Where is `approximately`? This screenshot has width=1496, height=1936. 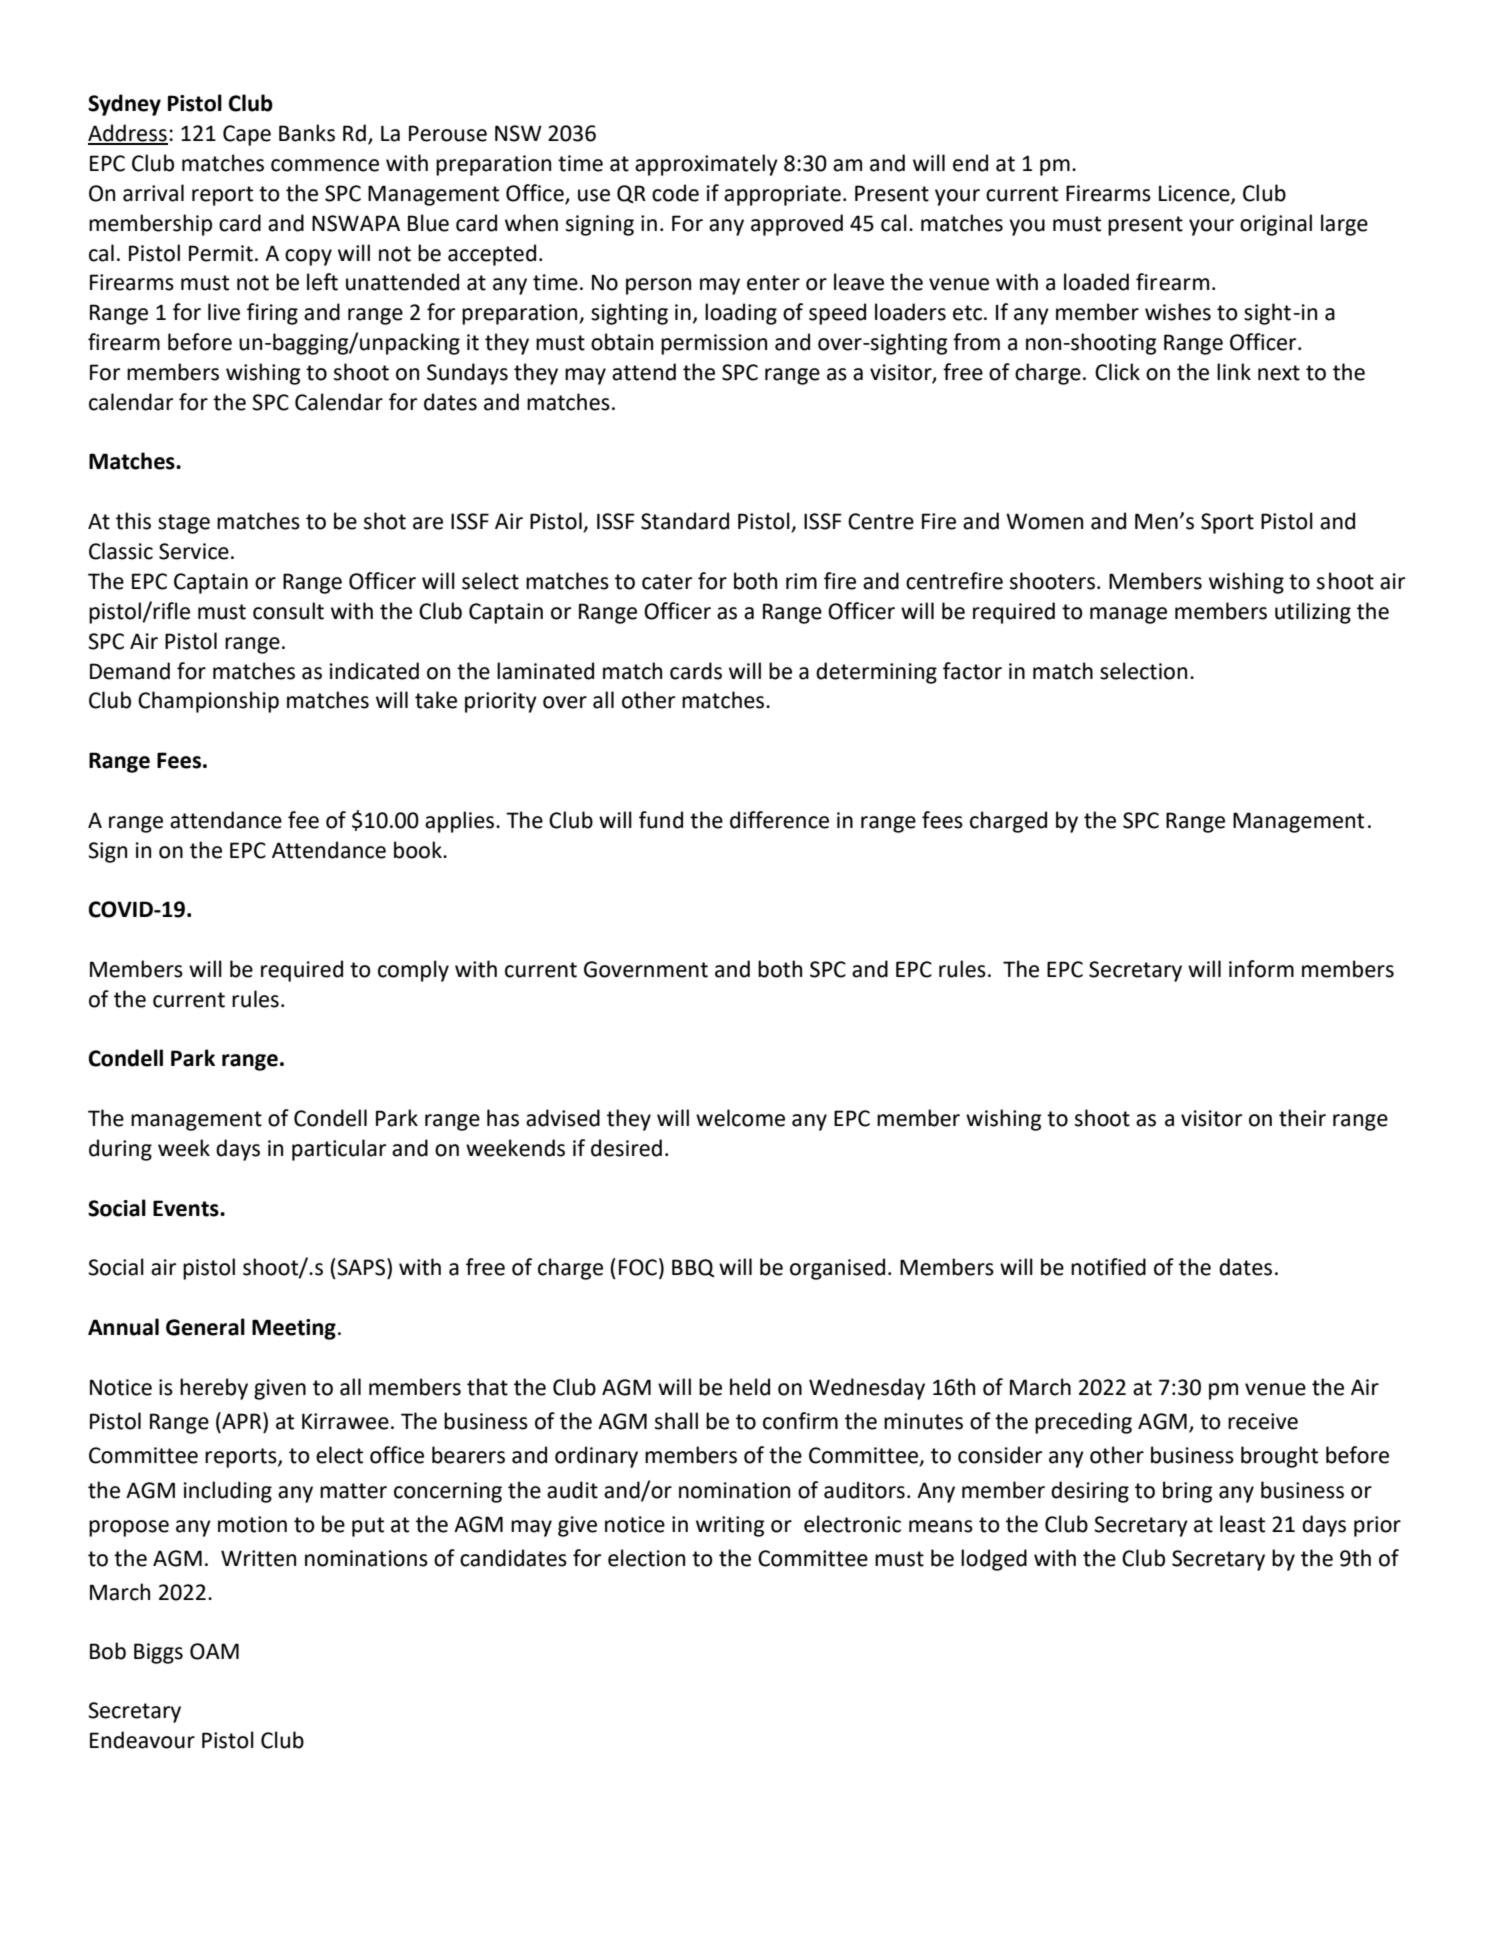
approximately is located at coordinates (706, 165).
